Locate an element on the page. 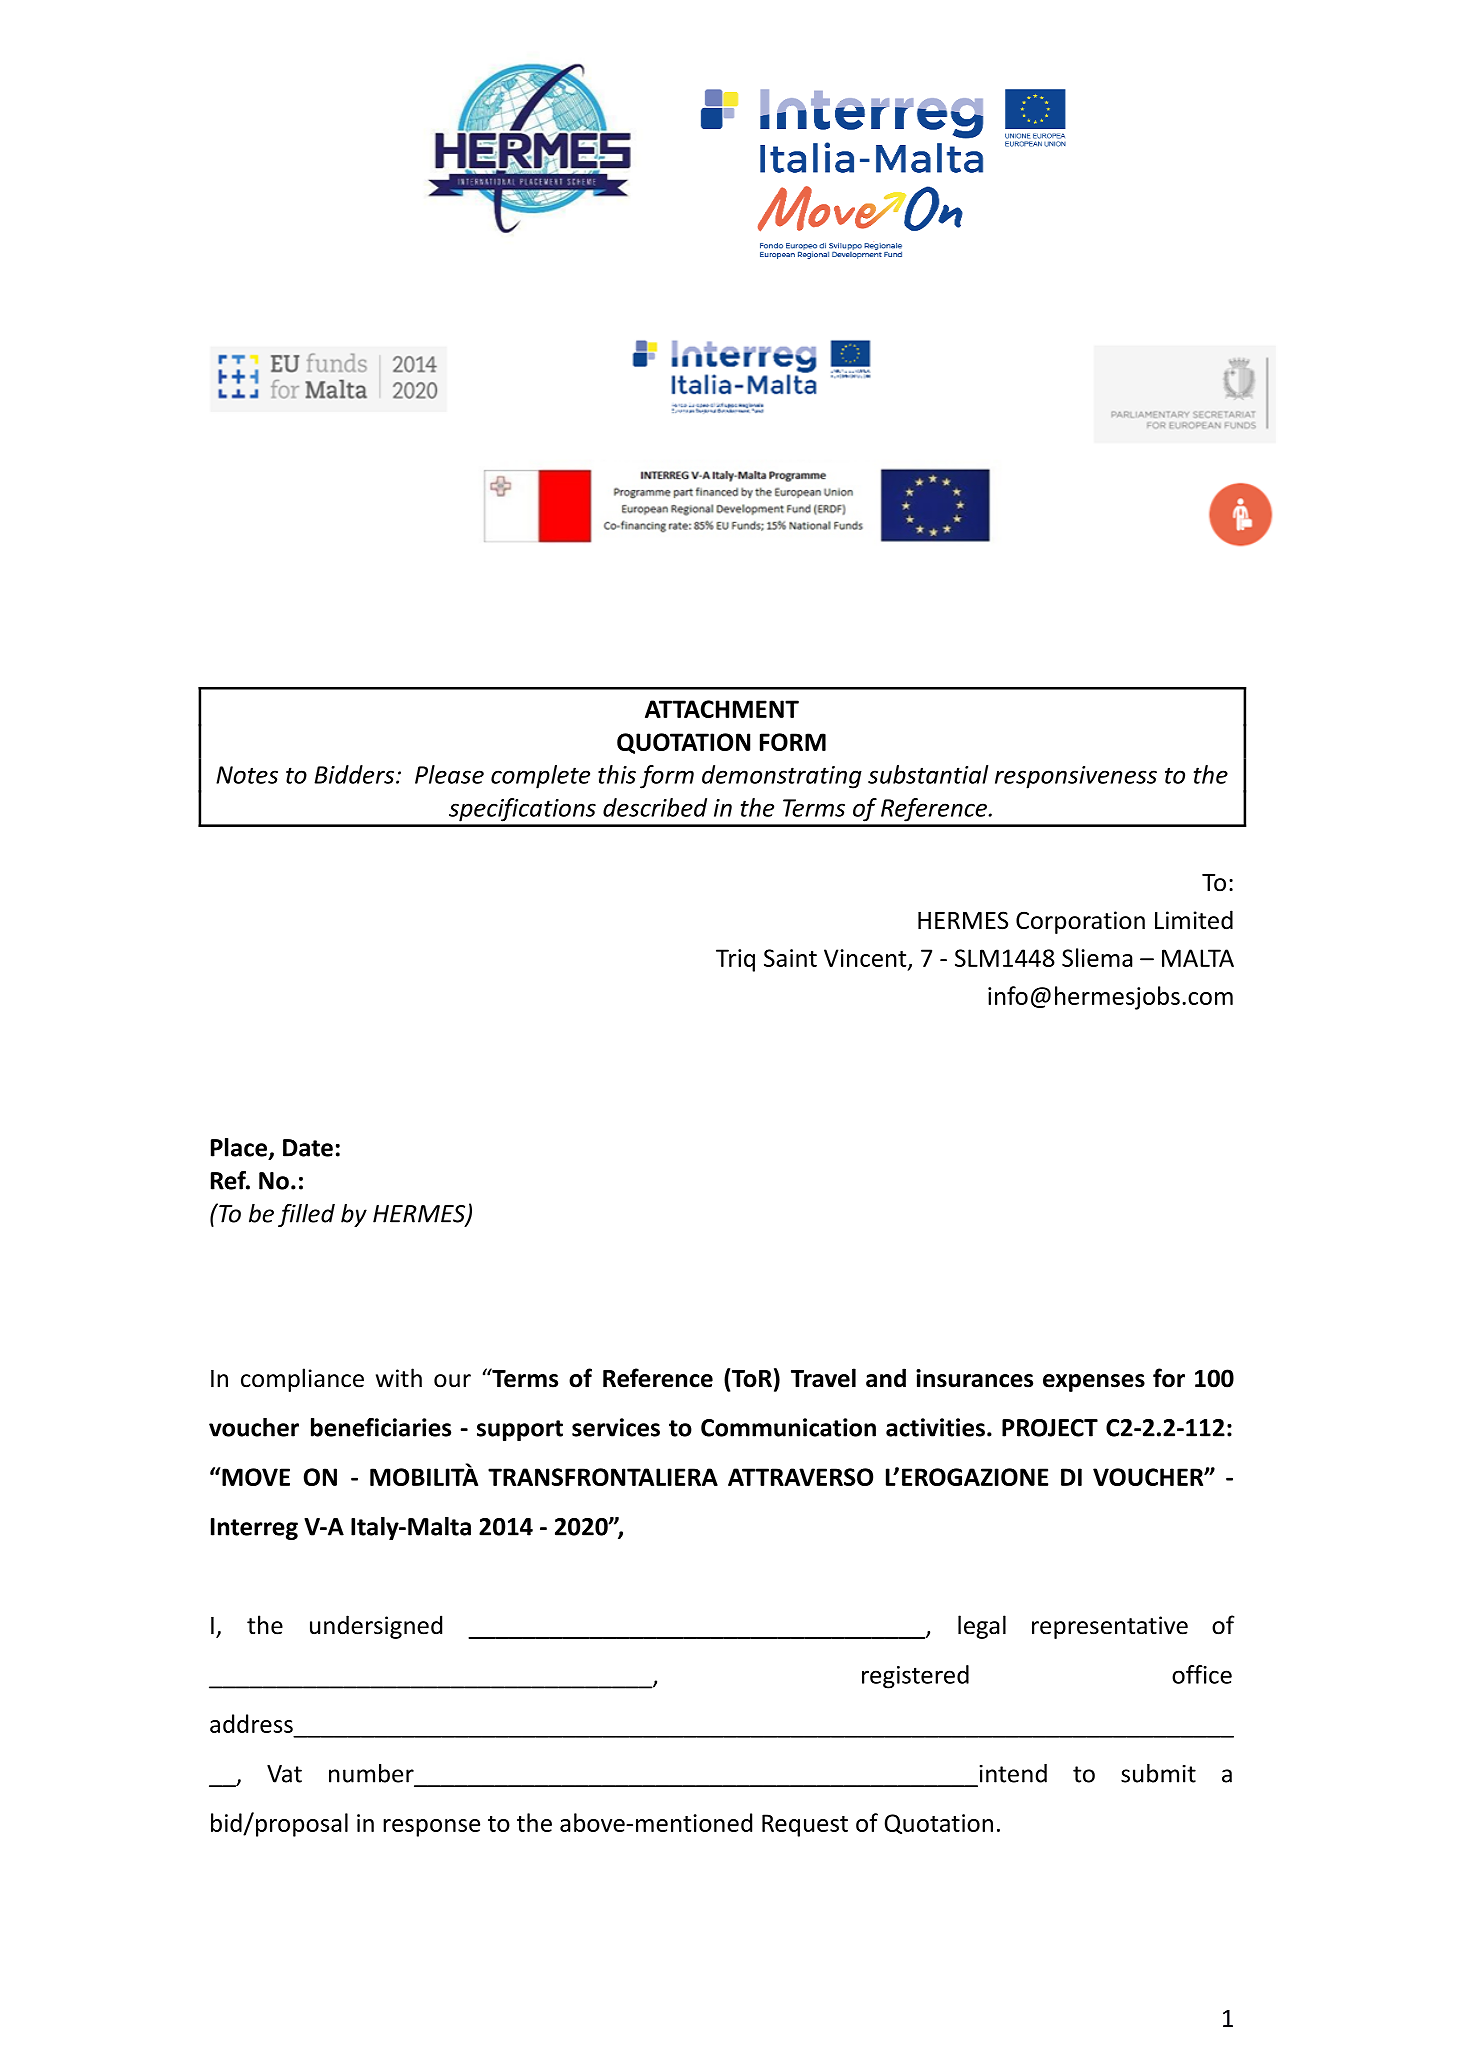 Image resolution: width=1462 pixels, height=2066 pixels. Travel is located at coordinates (823, 1378).
